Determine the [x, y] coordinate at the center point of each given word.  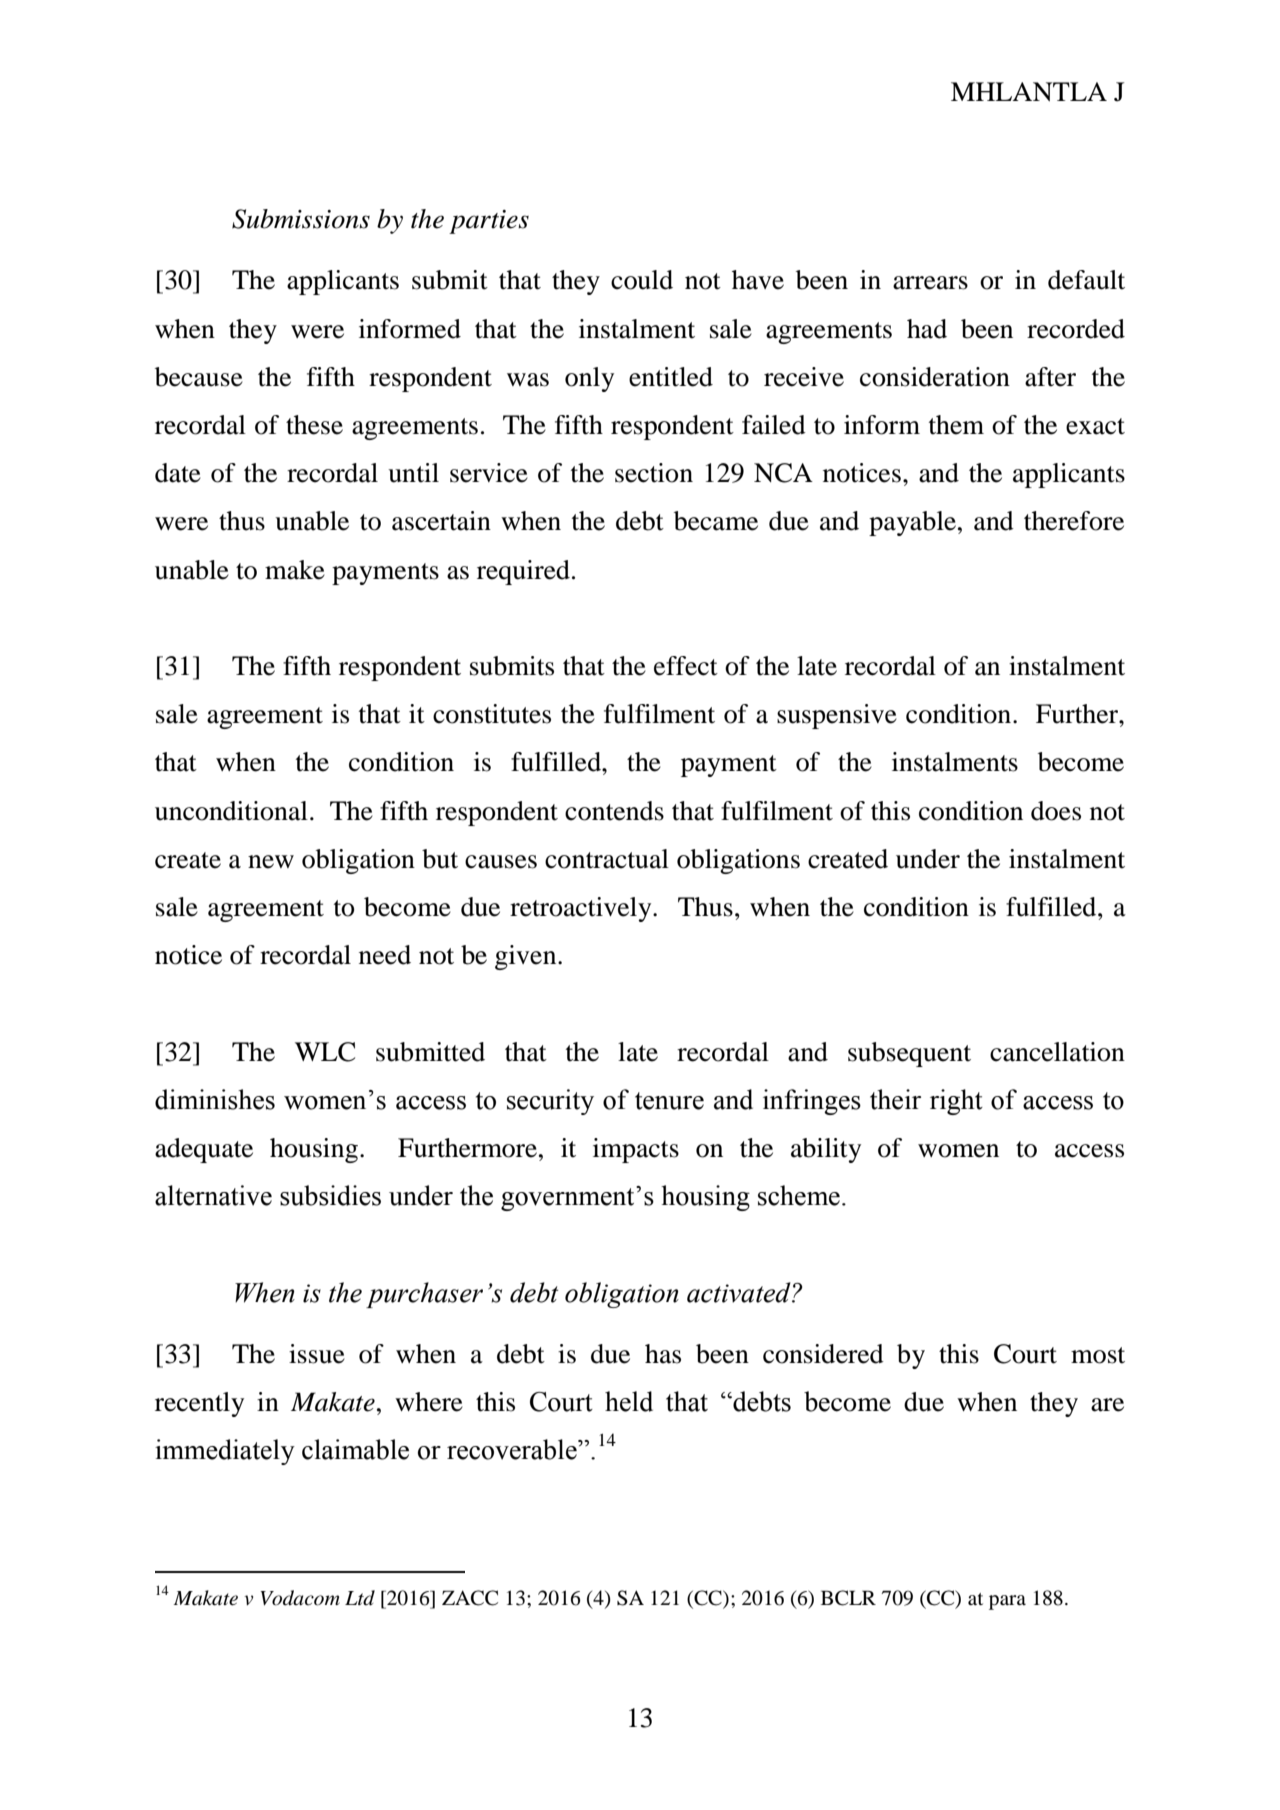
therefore [1074, 521]
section [654, 473]
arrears [930, 283]
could [642, 280]
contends [614, 811]
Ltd [360, 1598]
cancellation [1057, 1052]
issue [317, 1354]
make [295, 570]
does [1056, 811]
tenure [669, 1101]
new [271, 862]
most [1098, 1355]
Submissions [301, 219]
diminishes [215, 1099]
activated [740, 1292]
